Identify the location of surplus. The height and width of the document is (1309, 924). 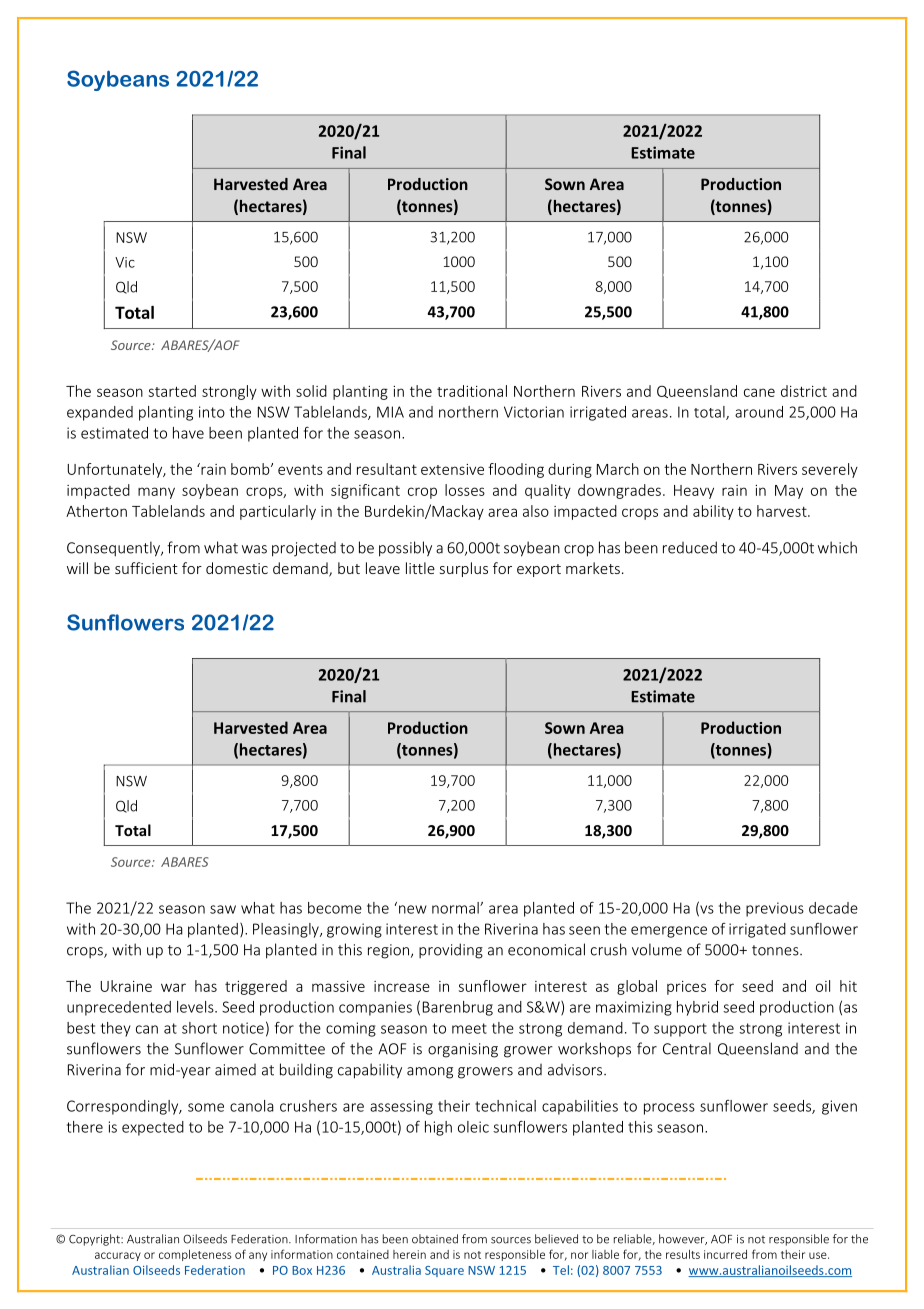
(464, 569).
